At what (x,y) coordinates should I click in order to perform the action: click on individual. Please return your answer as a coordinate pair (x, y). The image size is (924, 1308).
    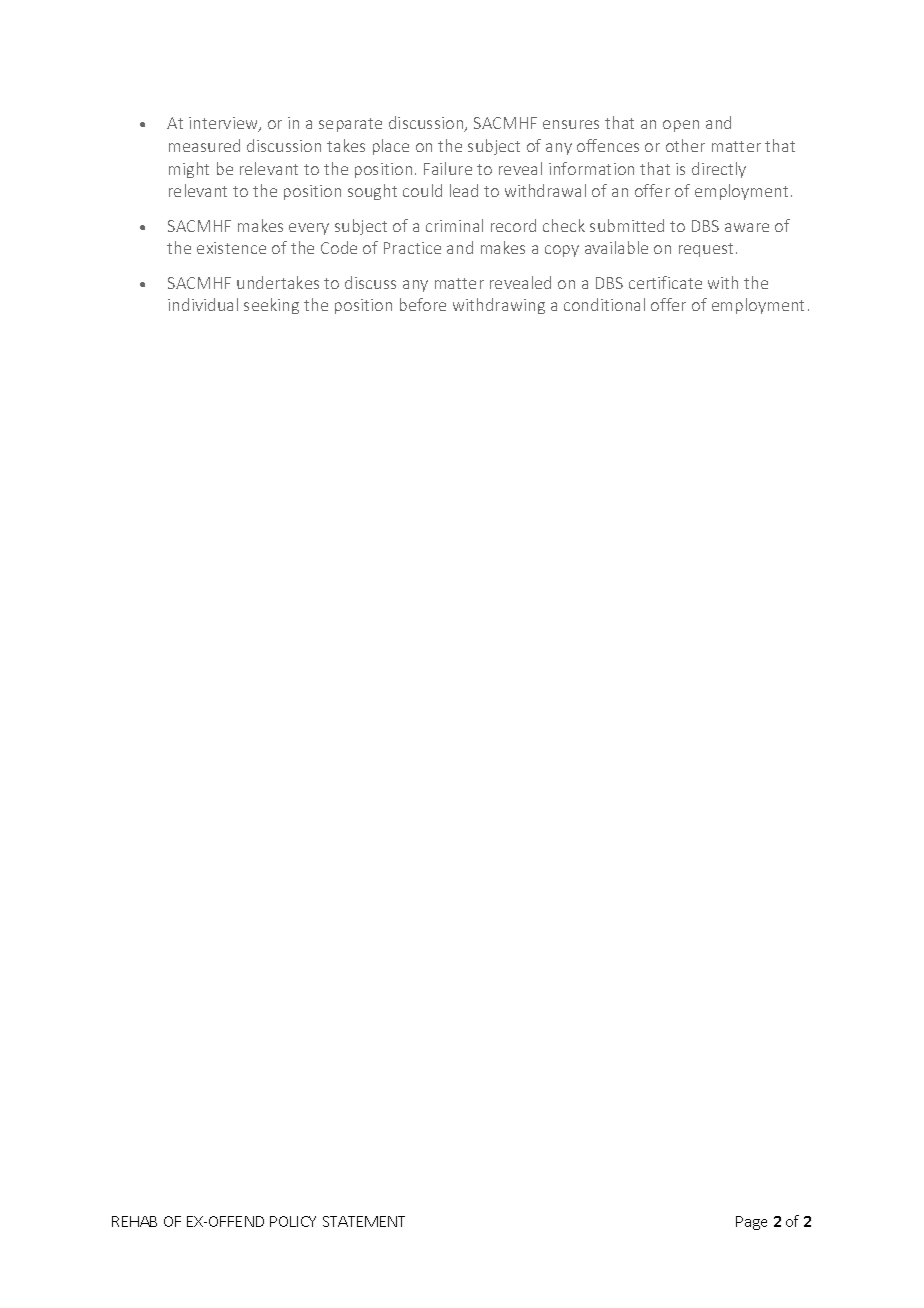
    Looking at the image, I should click on (203, 304).
